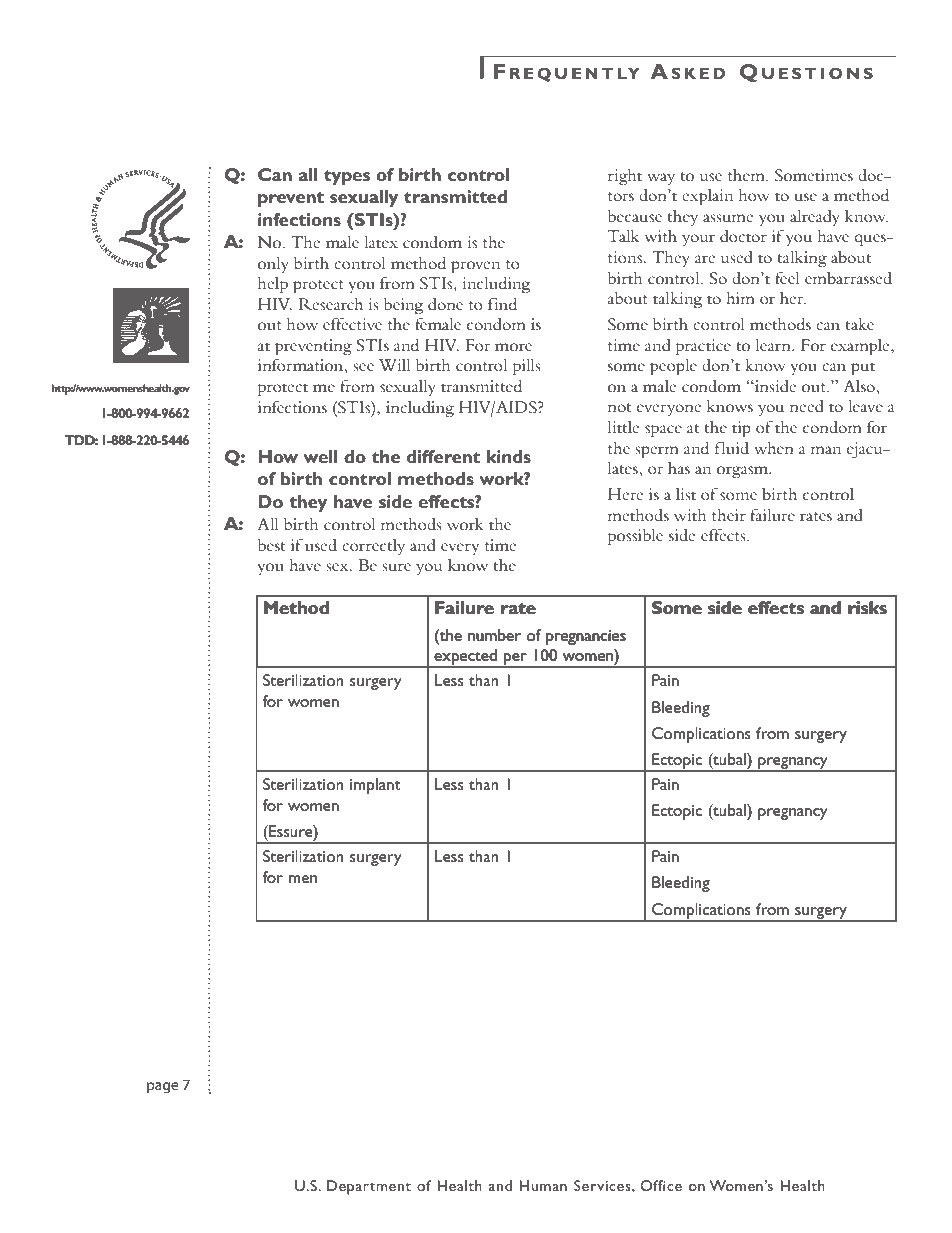 This image has height=1233, width=952. What do you see at coordinates (603, 1185) in the image?
I see `Services` at bounding box center [603, 1185].
